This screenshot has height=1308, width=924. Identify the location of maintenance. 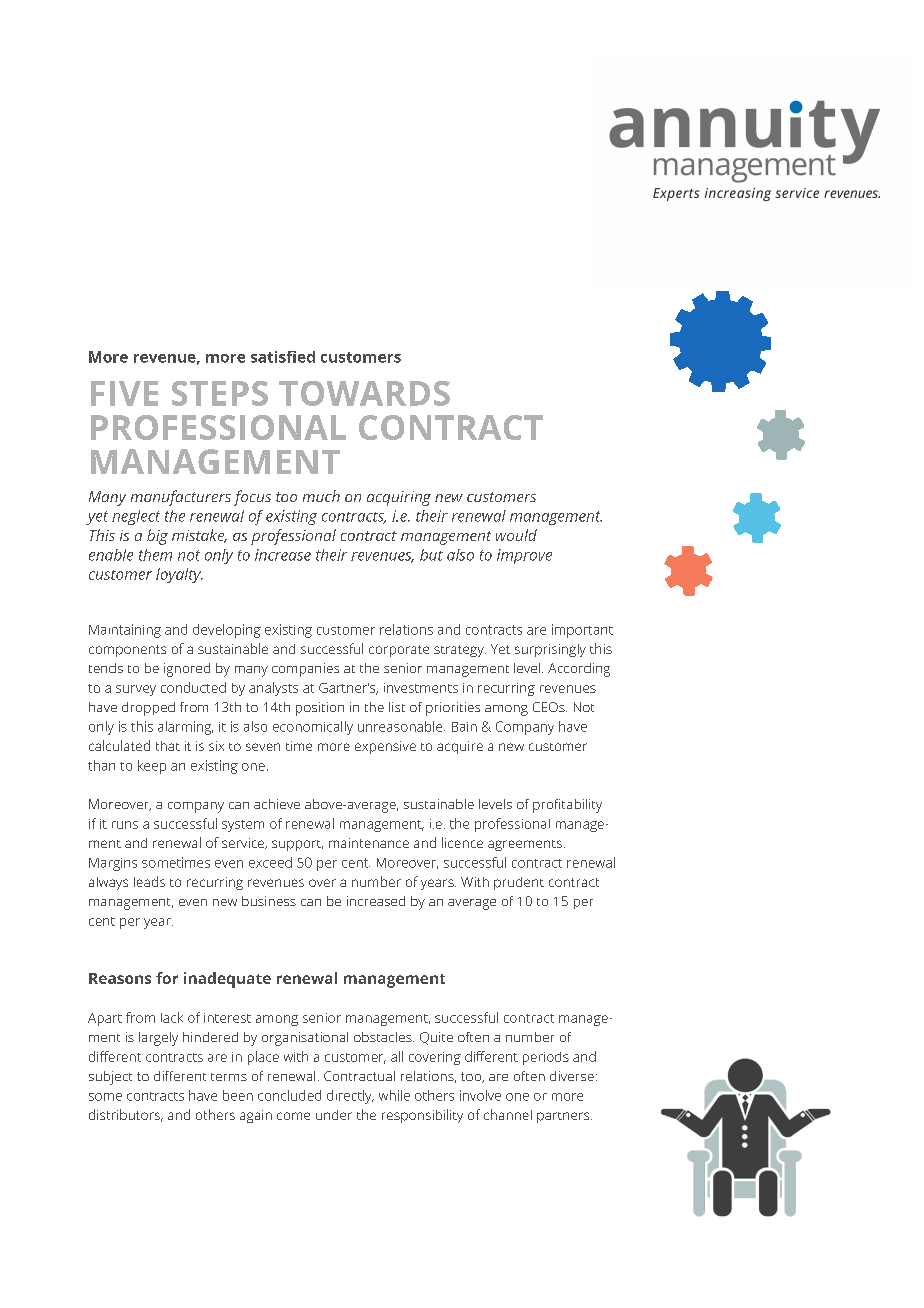
(369, 843).
